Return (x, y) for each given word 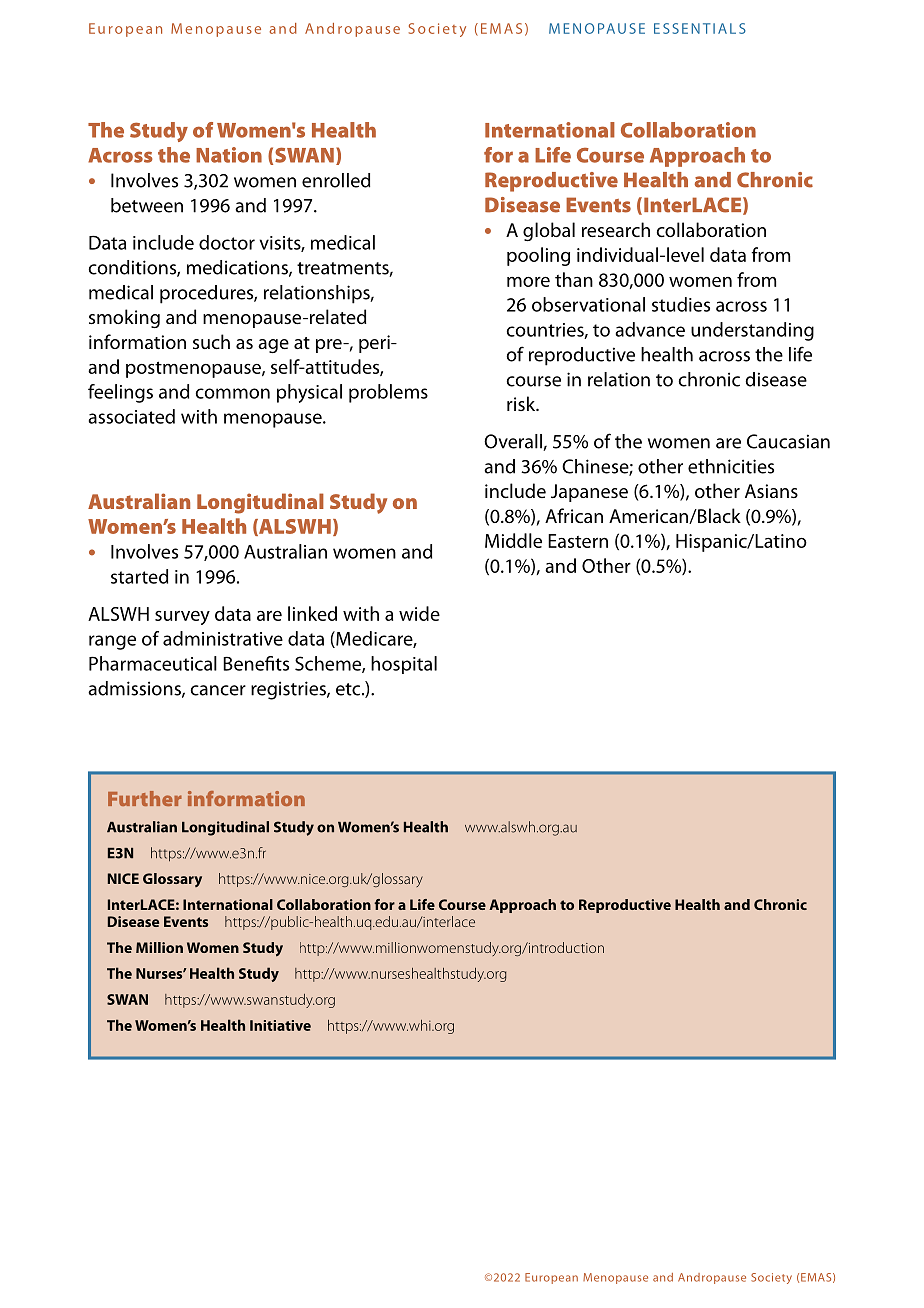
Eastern (578, 541)
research (616, 229)
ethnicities (731, 466)
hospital (404, 665)
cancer (218, 690)
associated (131, 416)
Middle (513, 540)
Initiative (280, 1025)
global (549, 231)
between (147, 205)
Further (145, 798)
